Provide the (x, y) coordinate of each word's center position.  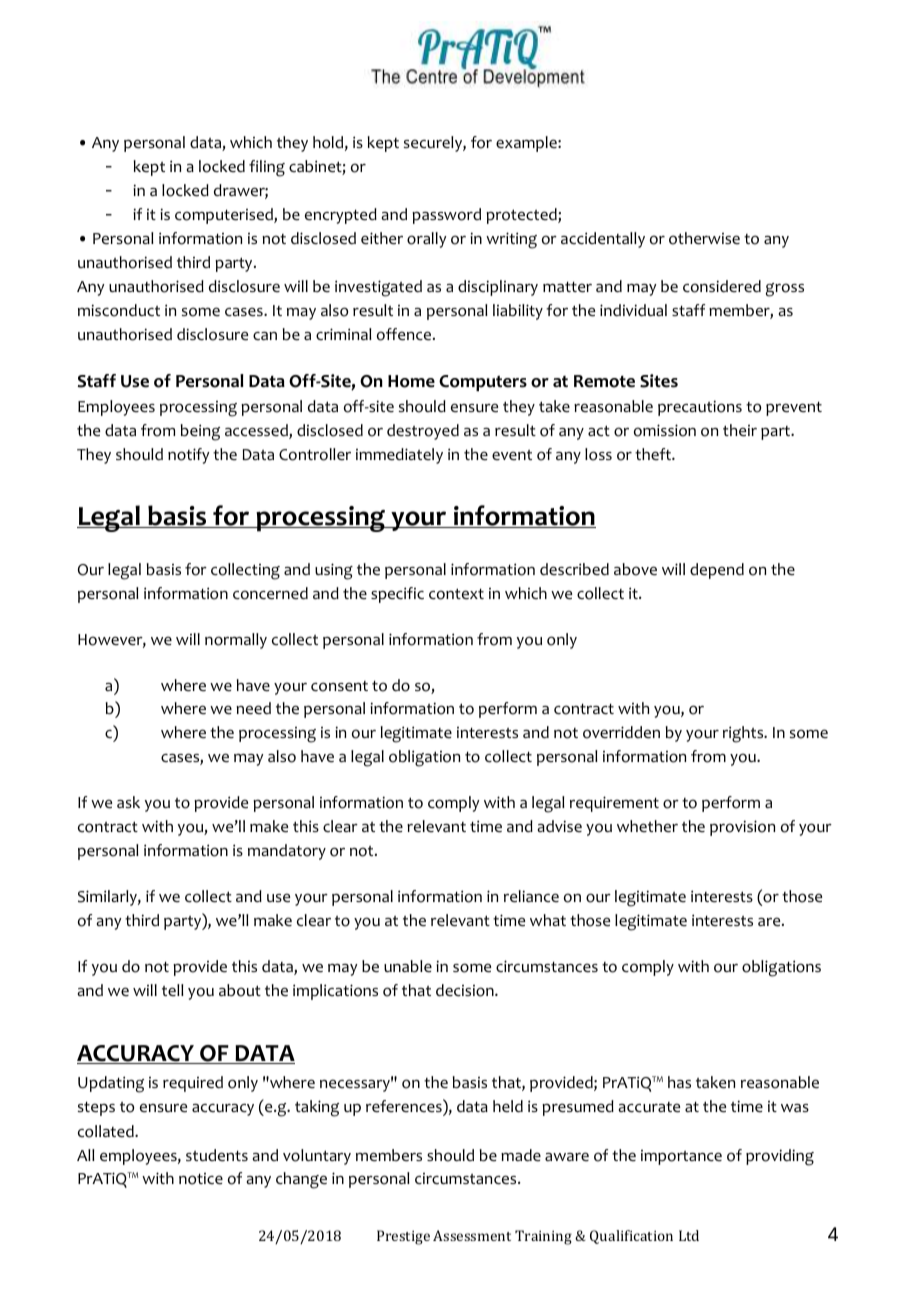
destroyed (423, 432)
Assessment (472, 1235)
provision (742, 828)
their (740, 430)
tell (173, 990)
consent (339, 686)
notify (188, 456)
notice (201, 1179)
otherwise (704, 238)
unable (408, 966)
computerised (225, 216)
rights (744, 734)
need (253, 708)
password (446, 216)
